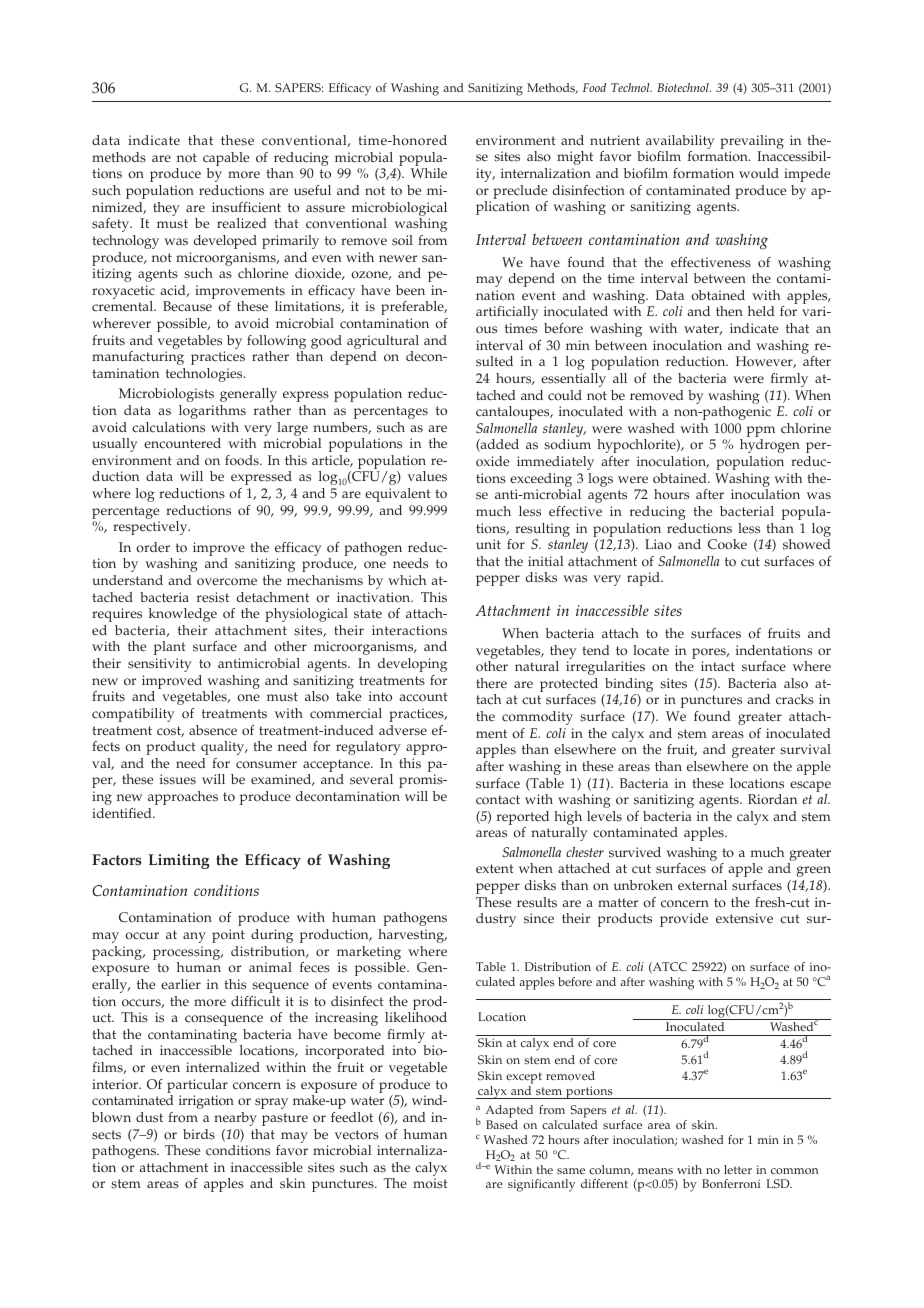 The width and height of the page is (924, 1308). Describe the element at coordinates (759, 173) in the page. I see `would` at that location.
